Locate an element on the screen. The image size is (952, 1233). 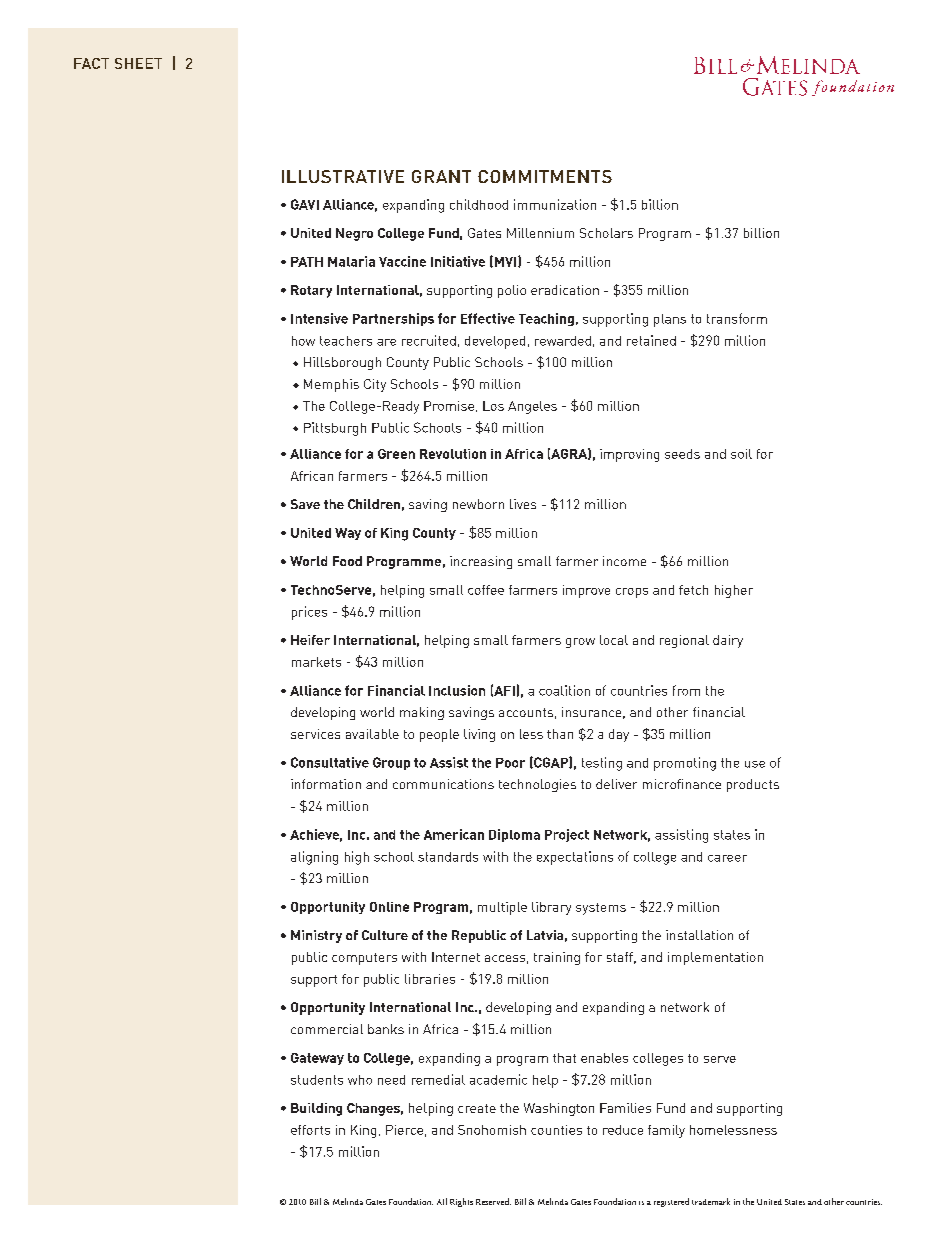
regional is located at coordinates (684, 641).
